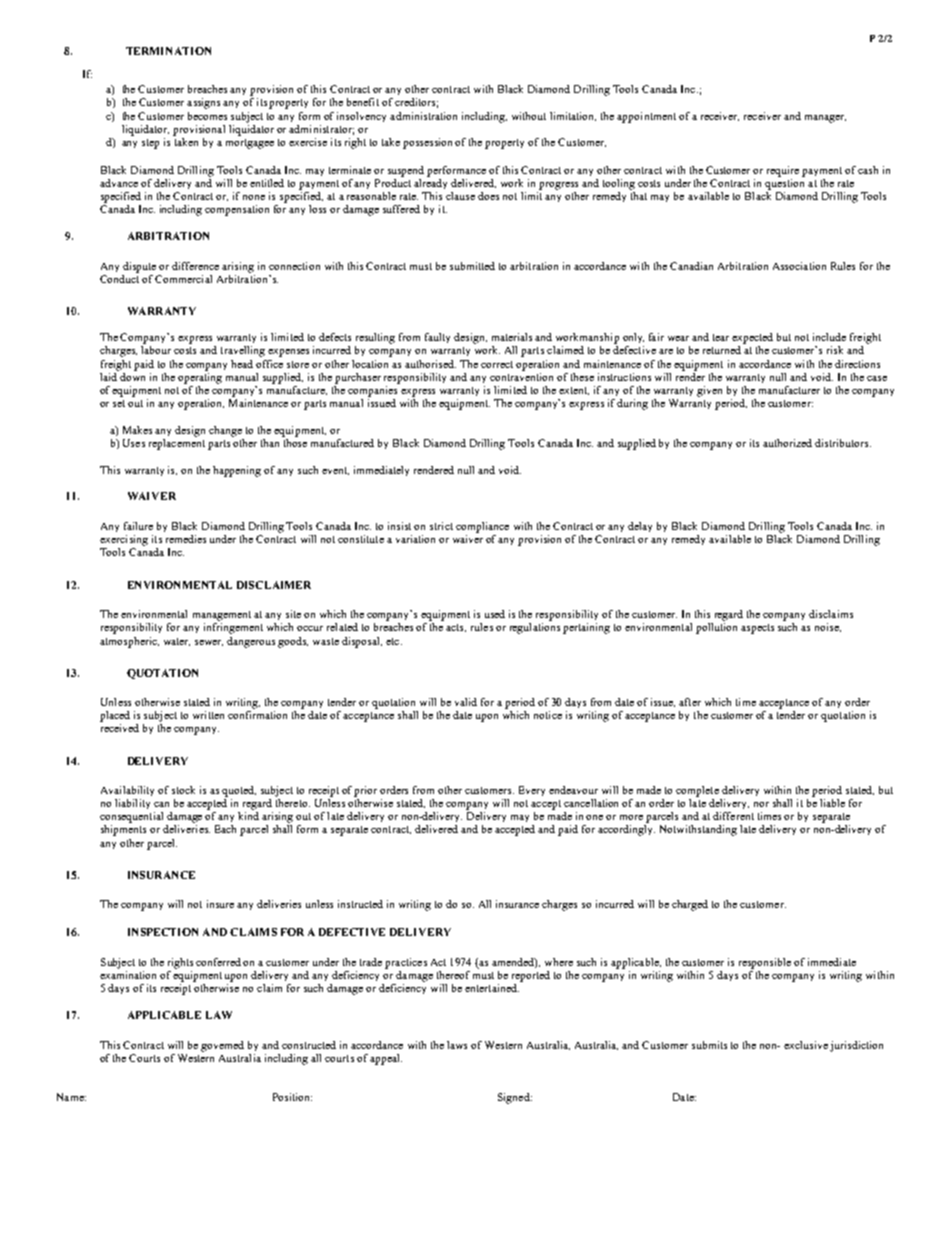 The width and height of the page is (952, 1233). I want to click on valid, so click(466, 702).
